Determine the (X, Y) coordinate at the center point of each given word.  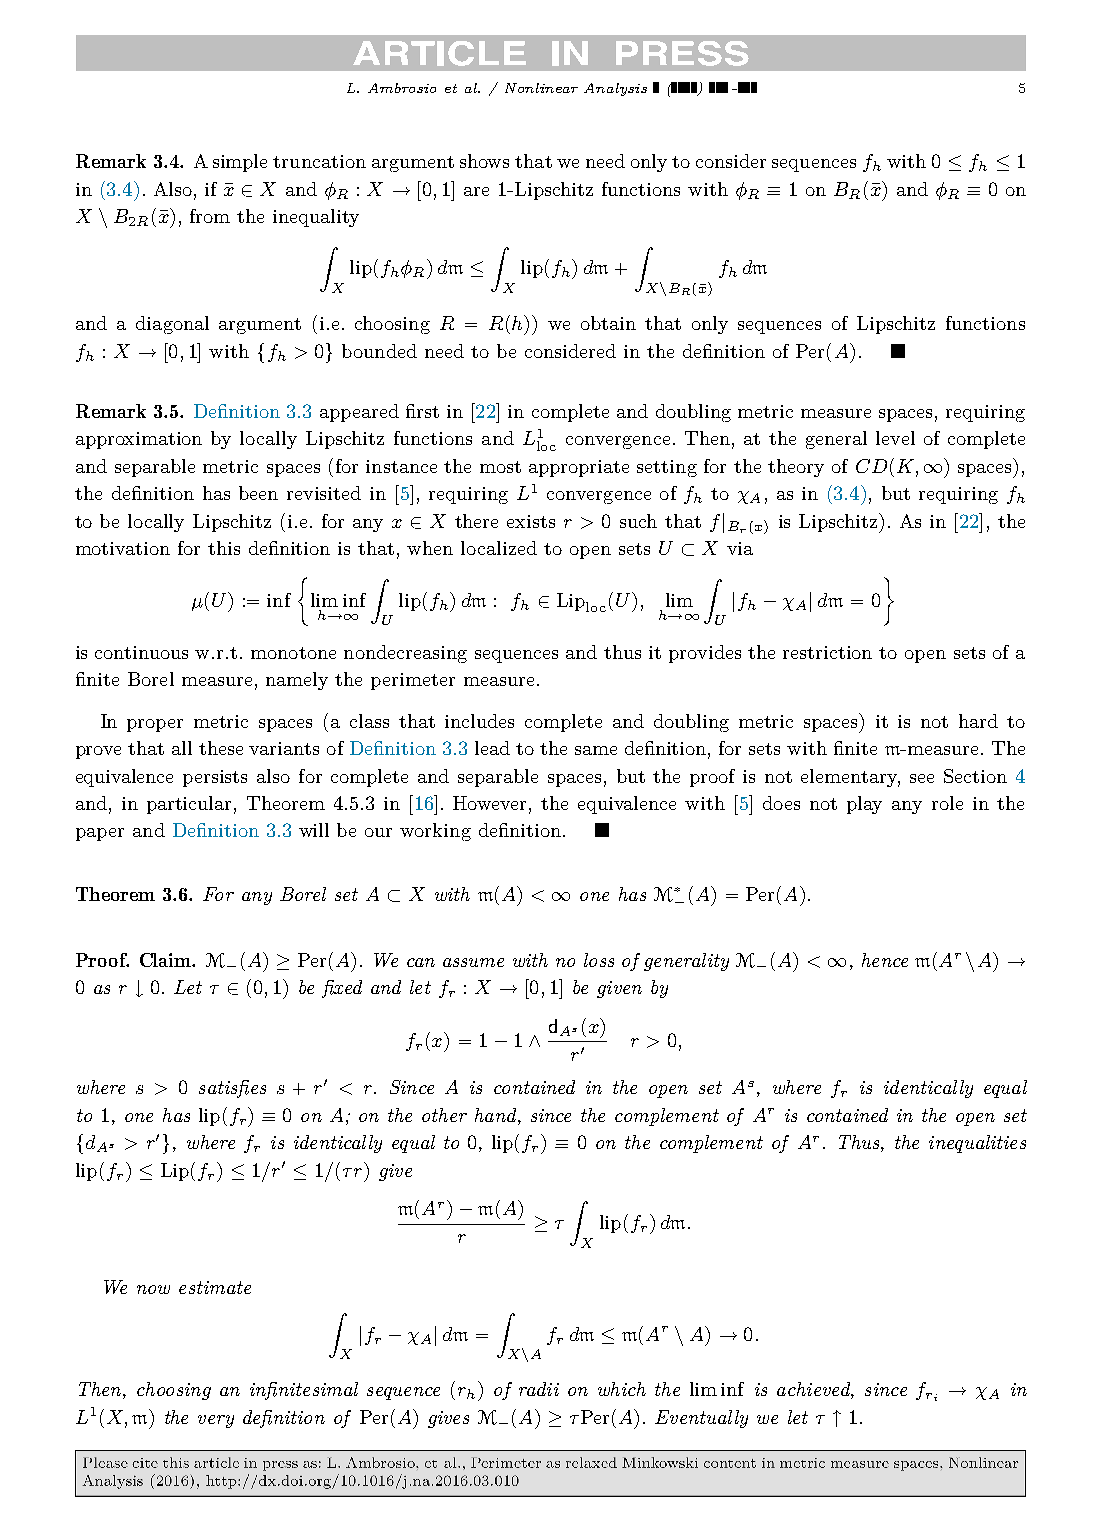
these (221, 748)
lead (492, 748)
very (216, 1421)
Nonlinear (541, 88)
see (922, 778)
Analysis (615, 89)
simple (240, 163)
